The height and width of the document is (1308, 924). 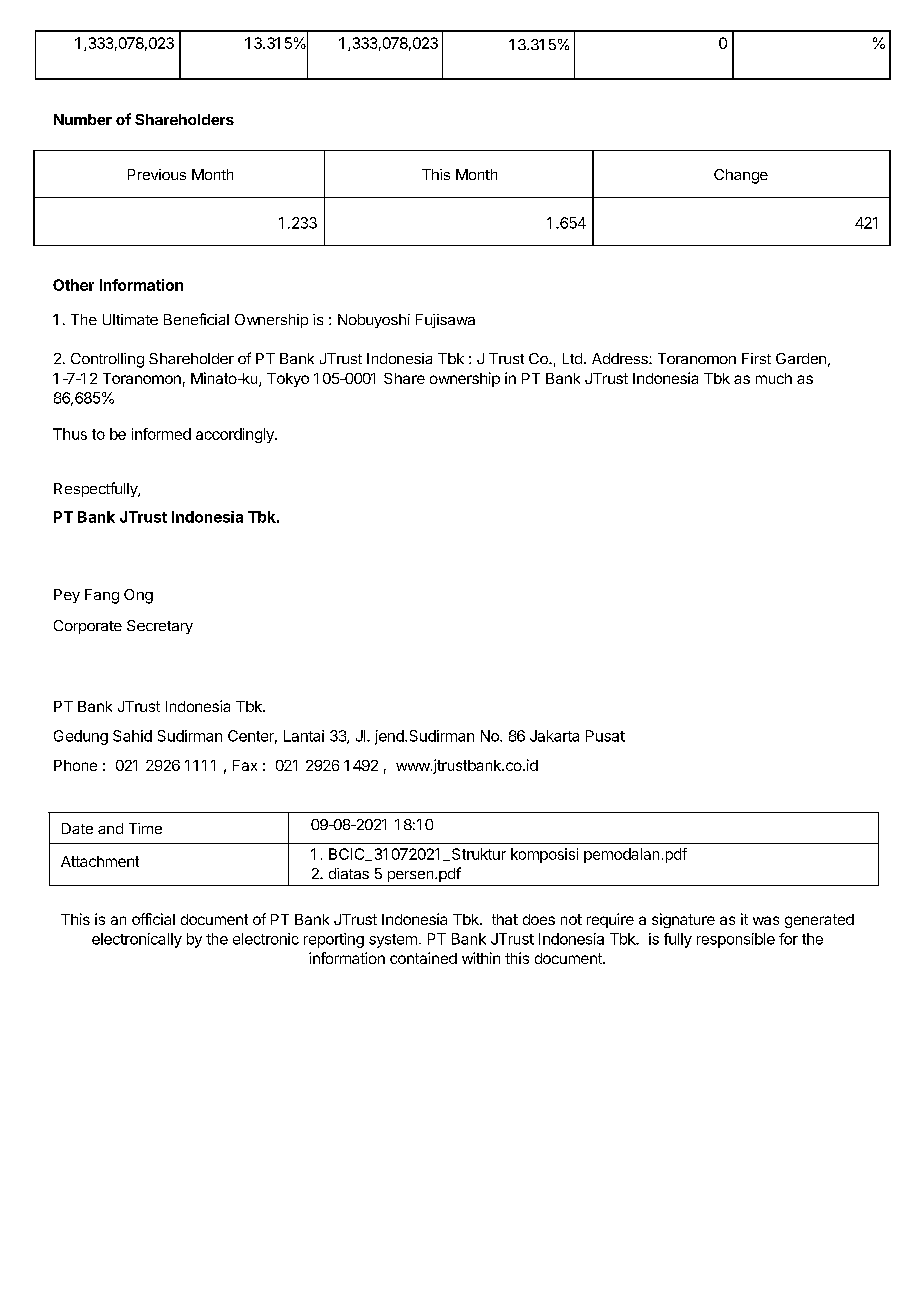 I want to click on First, so click(x=756, y=358).
